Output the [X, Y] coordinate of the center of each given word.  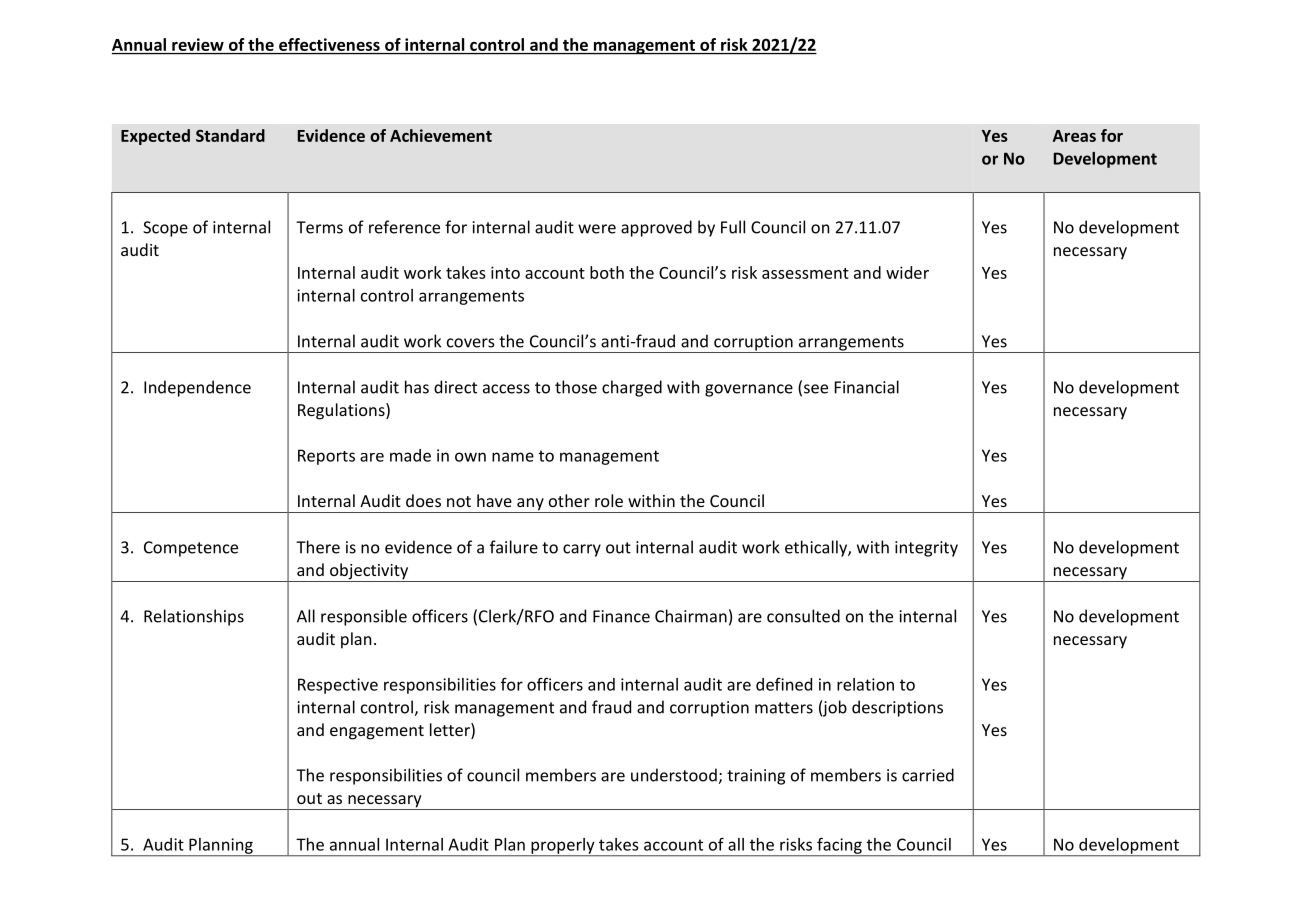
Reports [326, 457]
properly [563, 847]
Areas [1074, 136]
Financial [867, 387]
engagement [377, 732]
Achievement [441, 135]
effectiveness [329, 46]
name [513, 457]
